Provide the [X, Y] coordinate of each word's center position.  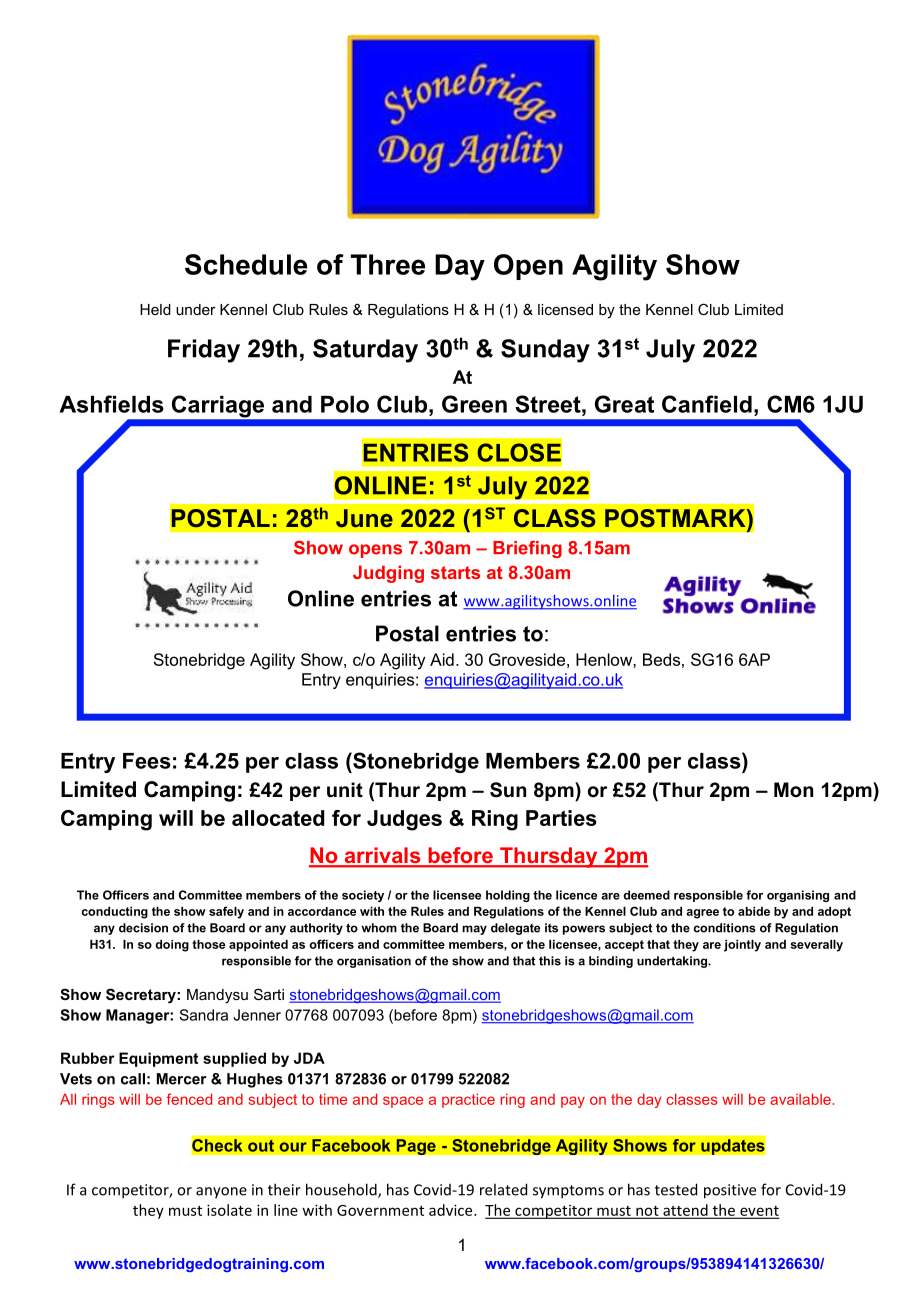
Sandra [203, 1015]
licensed [565, 309]
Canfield [707, 404]
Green [474, 404]
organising [798, 896]
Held [155, 309]
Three [388, 264]
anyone [221, 1193]
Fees [147, 761]
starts [455, 572]
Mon [793, 789]
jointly [742, 946]
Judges [404, 820]
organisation [374, 962]
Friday [204, 351]
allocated [278, 818]
